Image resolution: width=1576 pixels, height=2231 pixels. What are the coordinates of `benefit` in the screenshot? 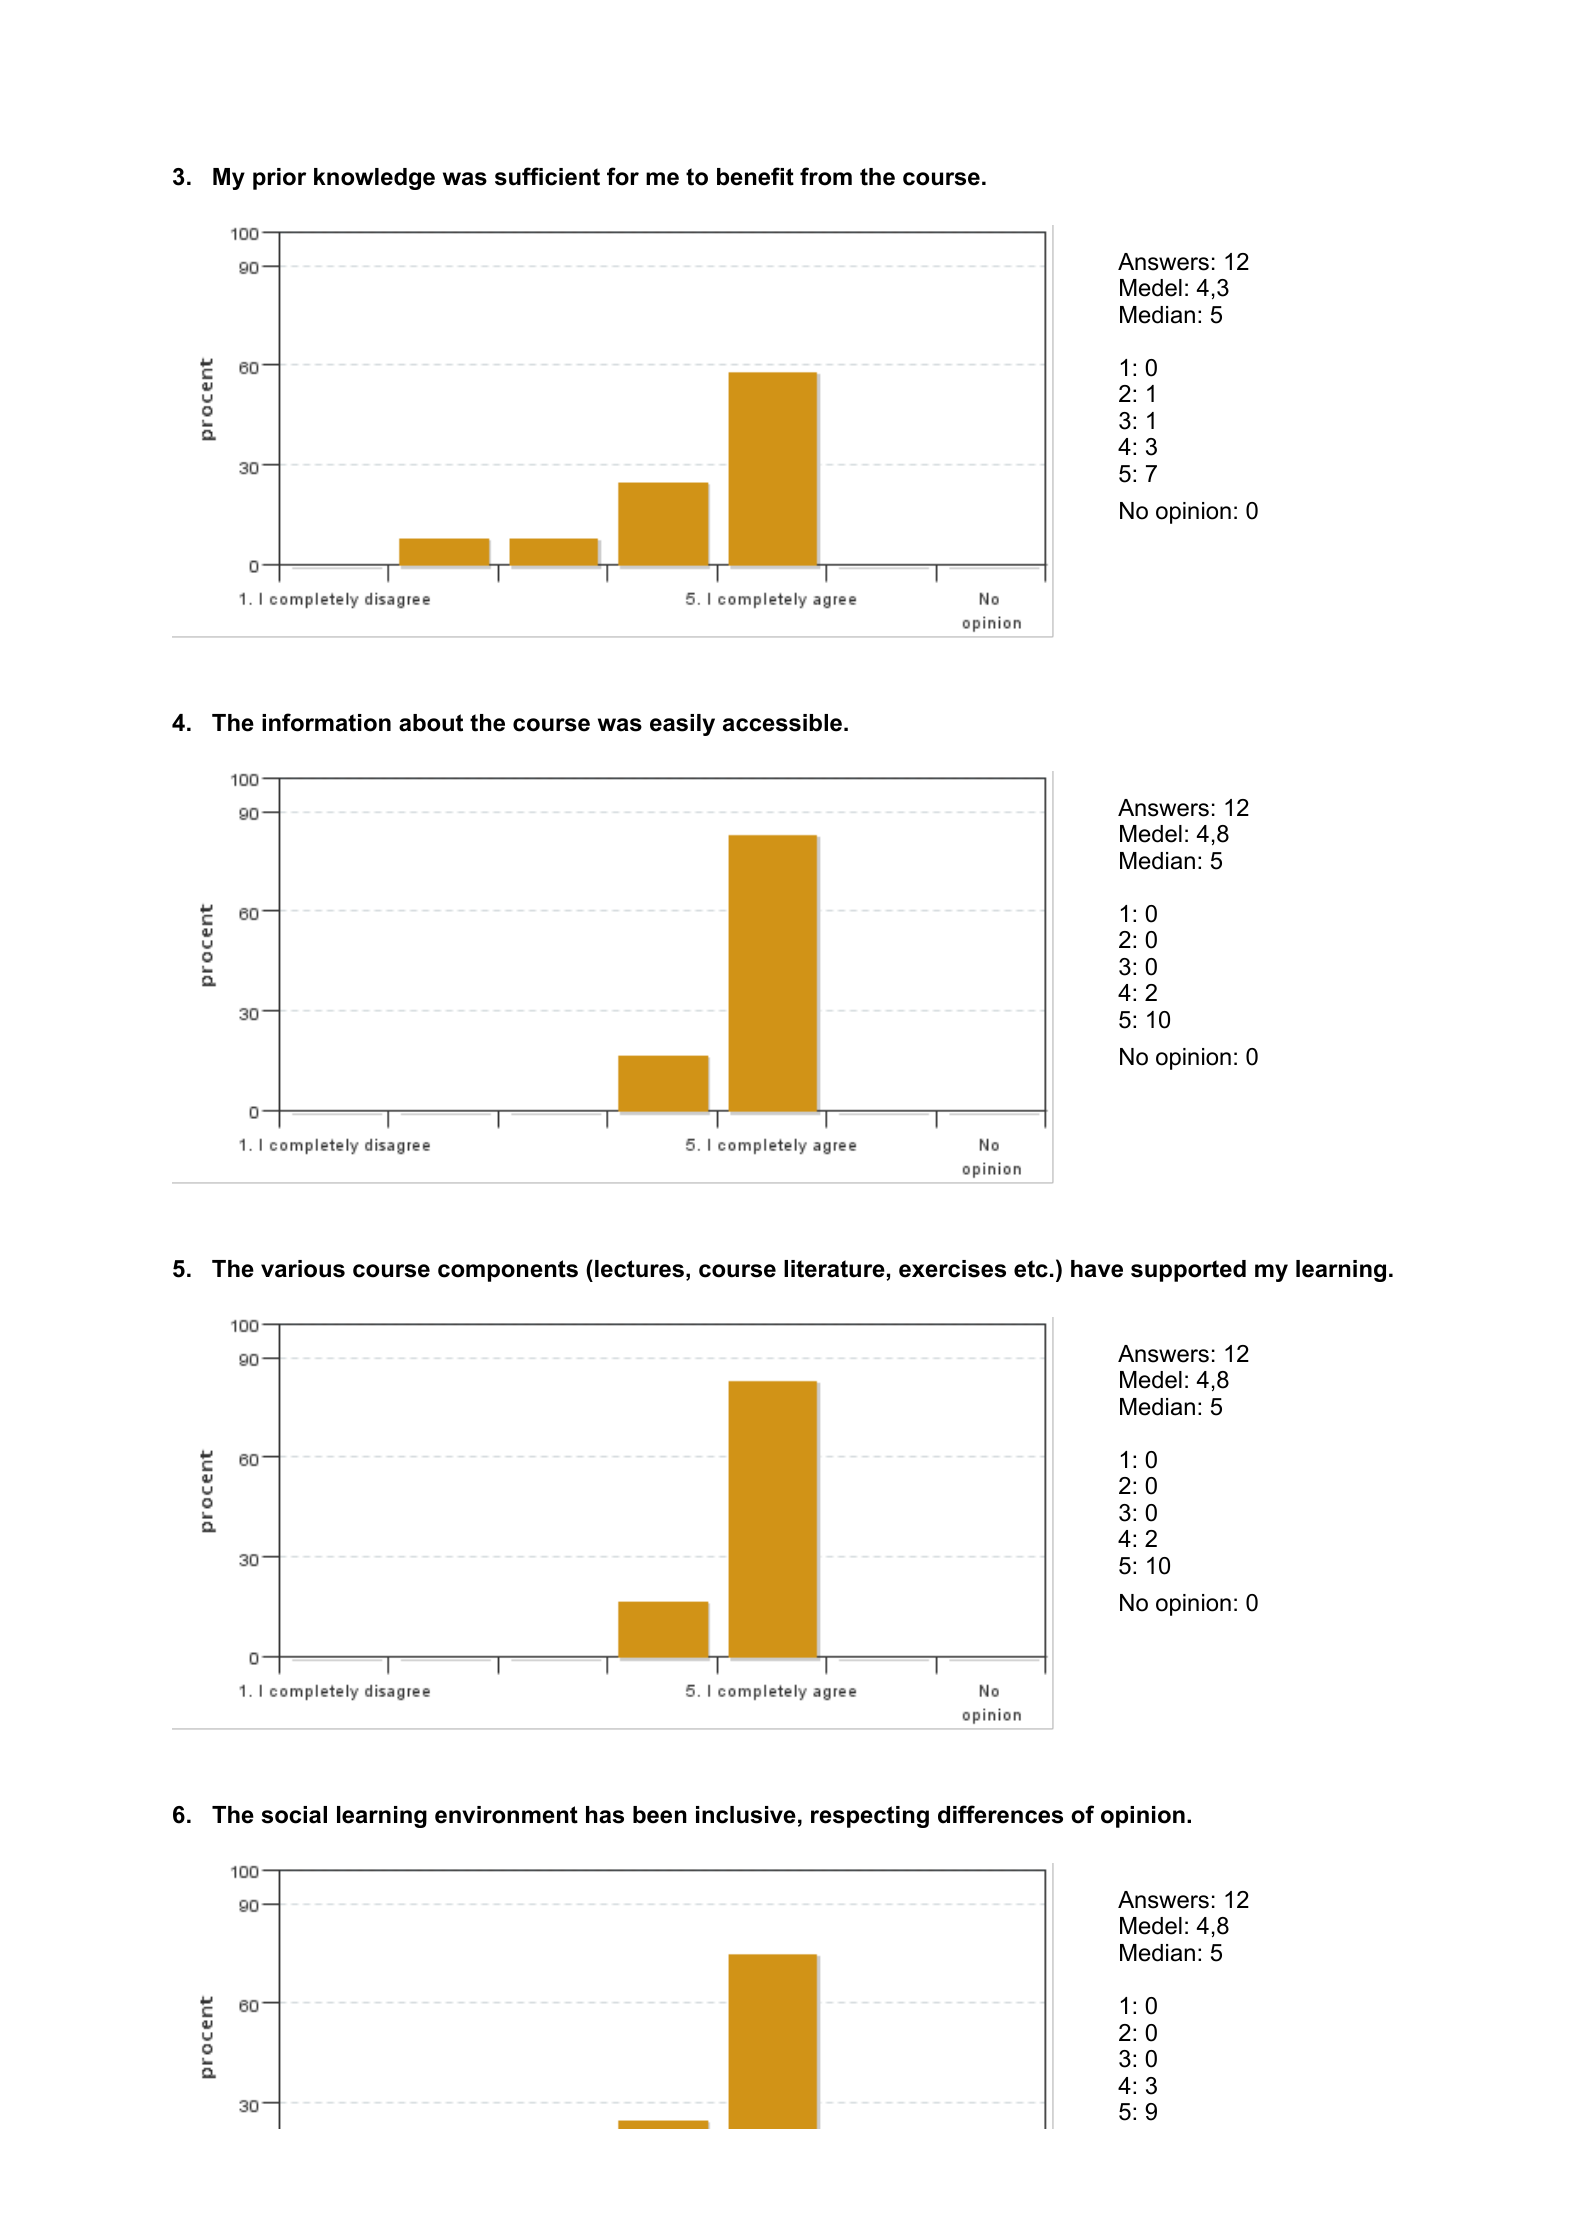 It's located at (755, 176).
